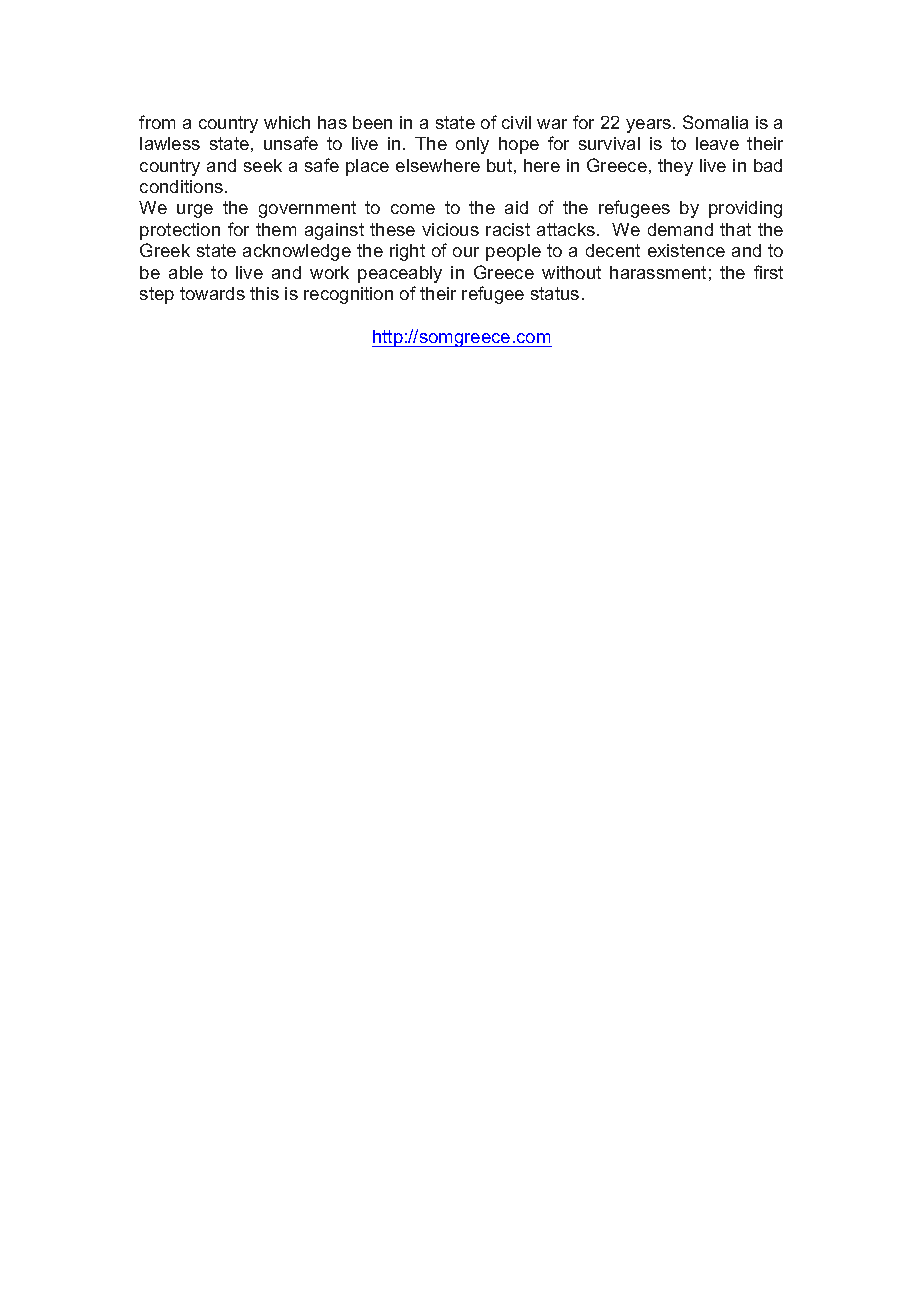 This screenshot has width=924, height=1308. Describe the element at coordinates (715, 122) in the screenshot. I see `Somalia` at that location.
